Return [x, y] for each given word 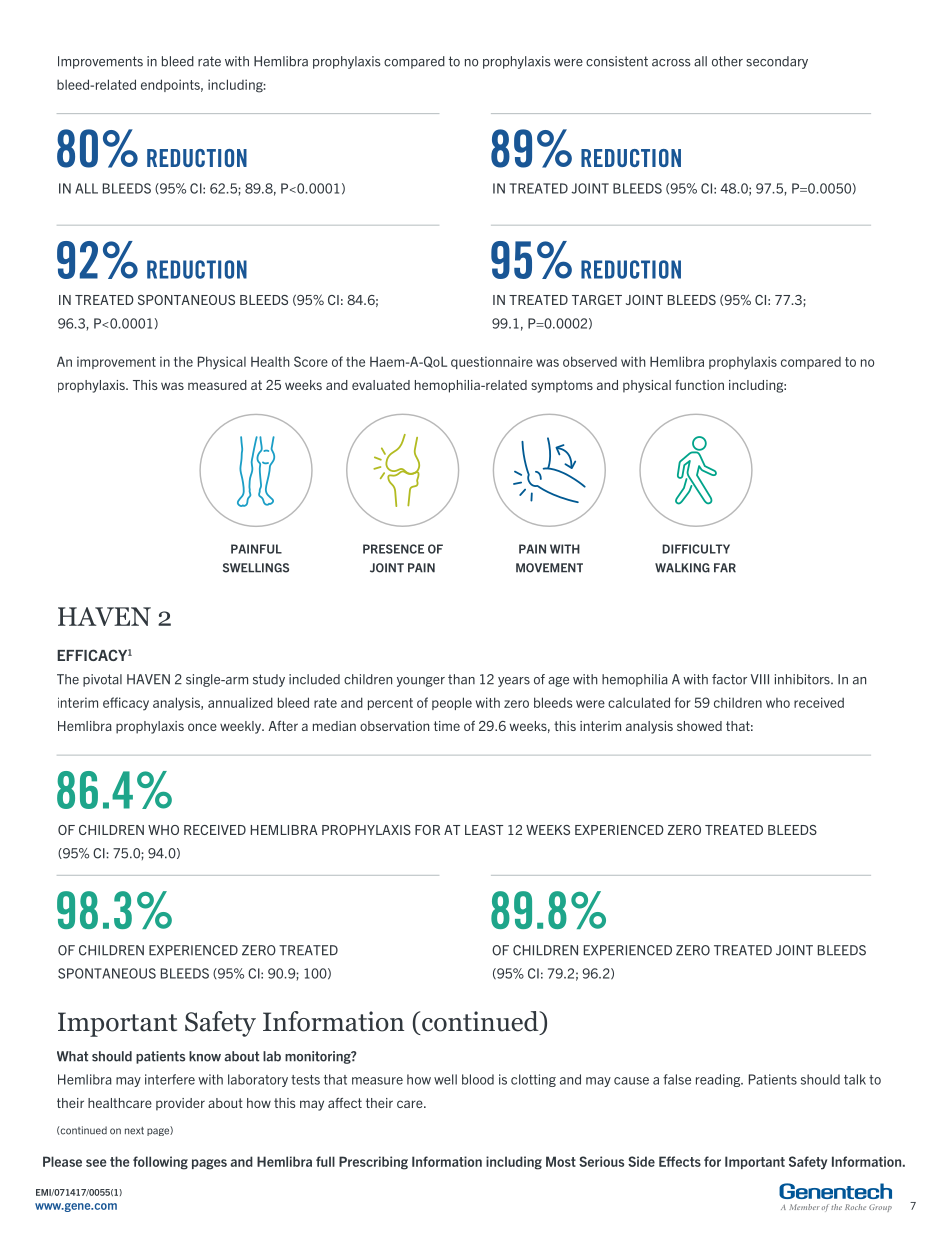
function [699, 385]
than [461, 679]
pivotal [102, 680]
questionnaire [492, 362]
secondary [777, 62]
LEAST [484, 830]
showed [699, 726]
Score [311, 361]
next [134, 1131]
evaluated [381, 385]
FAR [725, 568]
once [202, 727]
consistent [617, 61]
